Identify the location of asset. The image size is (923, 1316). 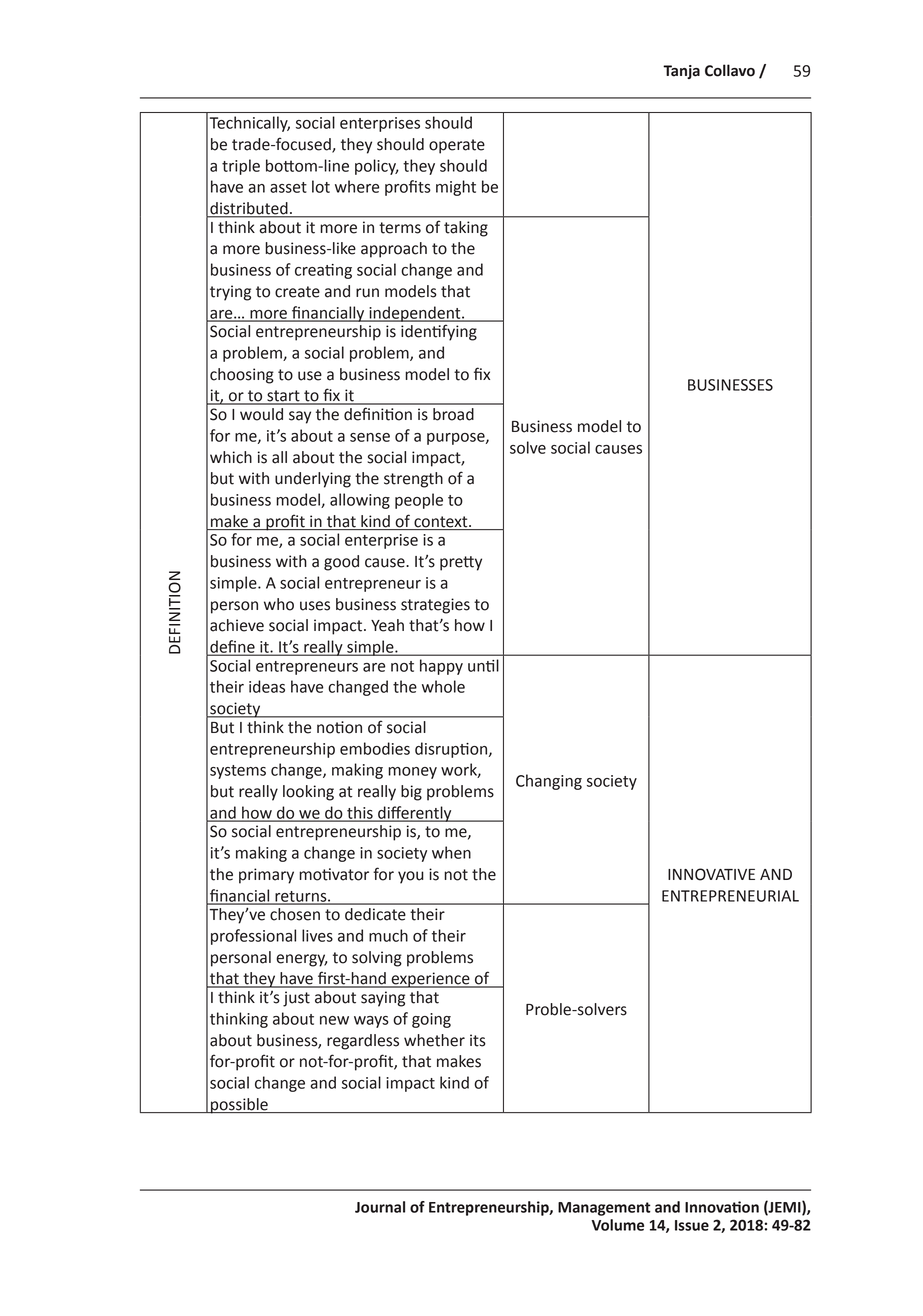
(288, 187).
